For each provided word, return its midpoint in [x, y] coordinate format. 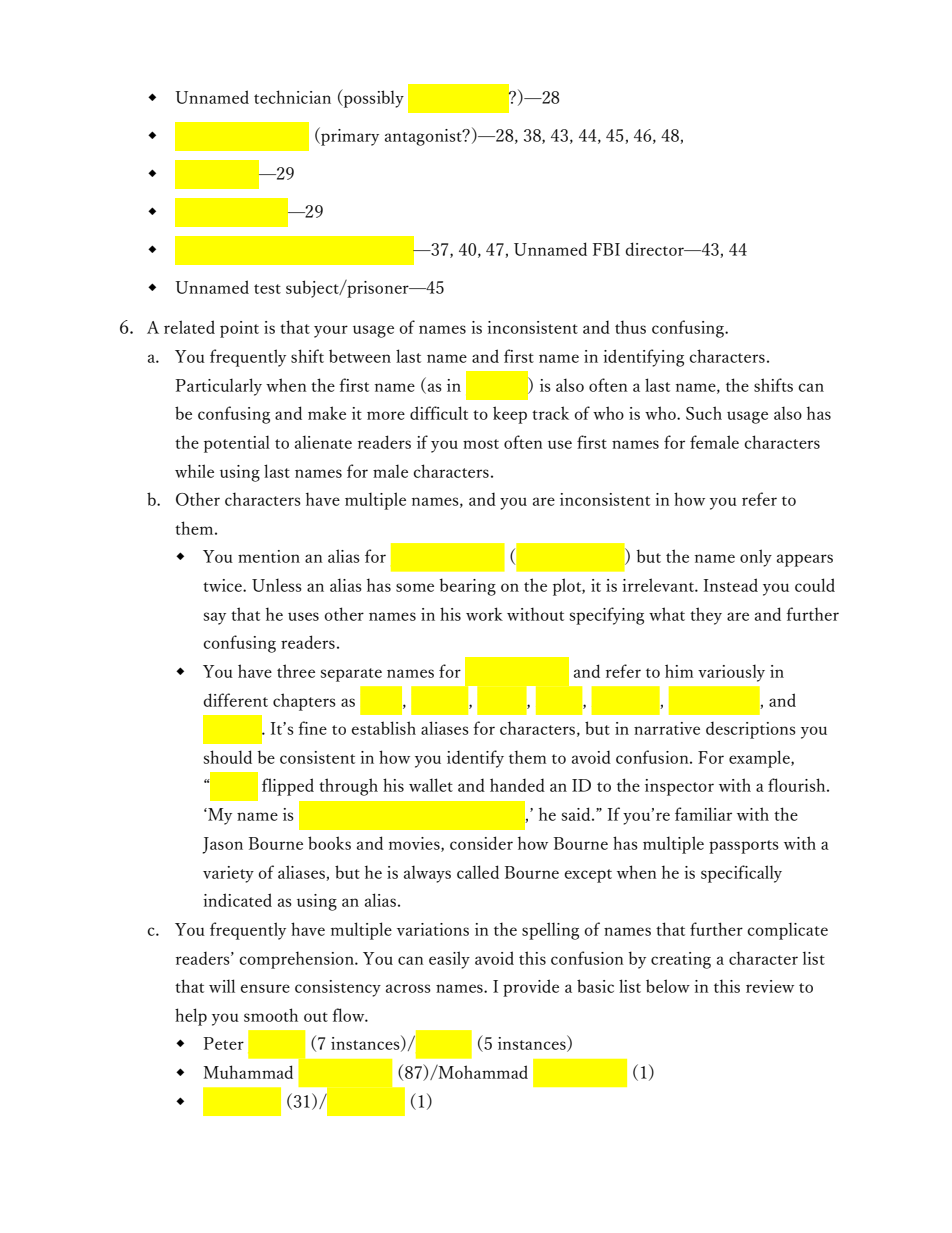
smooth [271, 1015]
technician [292, 97]
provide [531, 988]
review [770, 986]
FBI [606, 249]
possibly [372, 98]
